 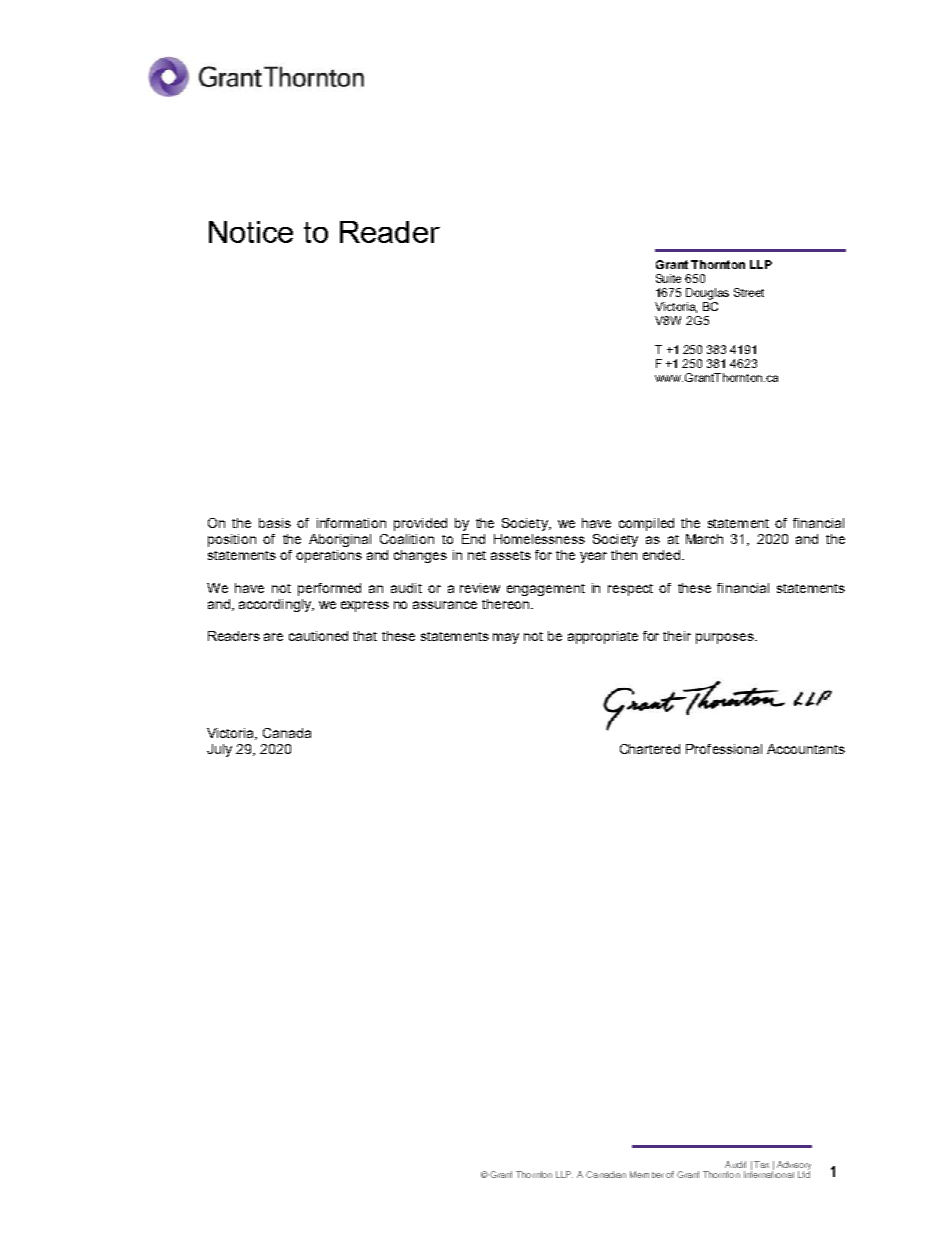 I want to click on Member, so click(x=647, y=1174).
